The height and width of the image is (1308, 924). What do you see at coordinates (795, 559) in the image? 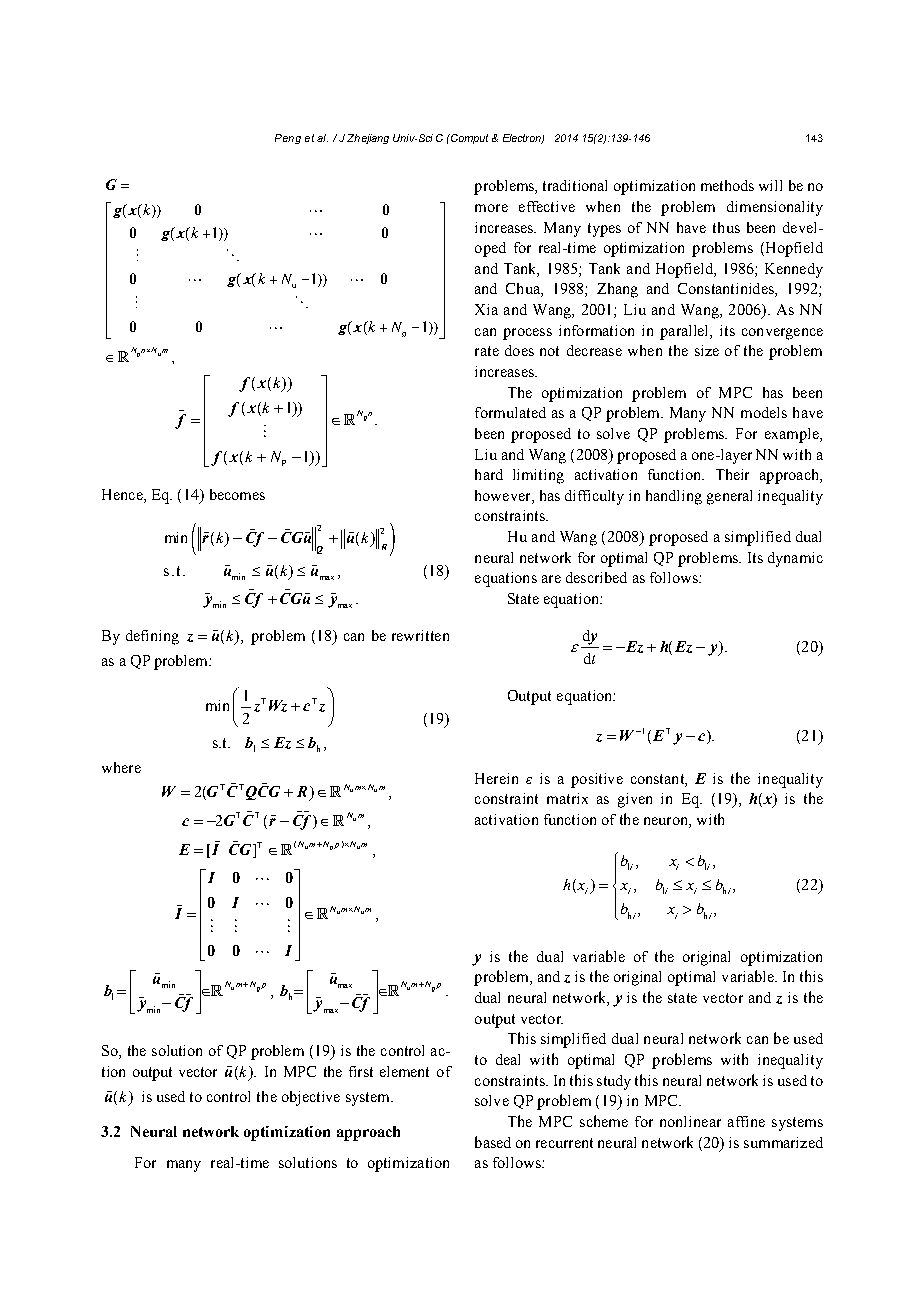
I see `dynamic` at bounding box center [795, 559].
